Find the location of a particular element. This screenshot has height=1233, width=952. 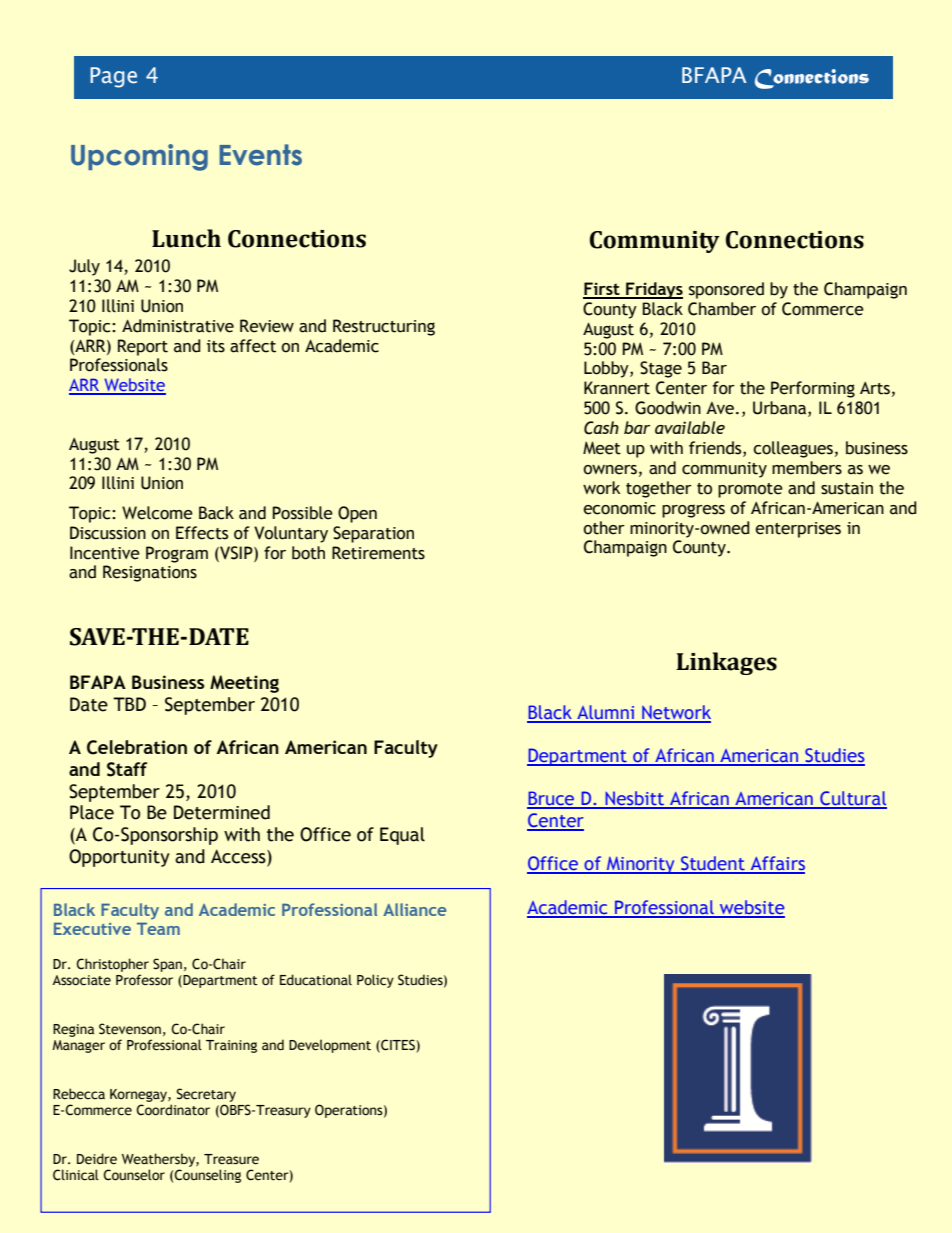

Coordinator is located at coordinates (173, 1110).
